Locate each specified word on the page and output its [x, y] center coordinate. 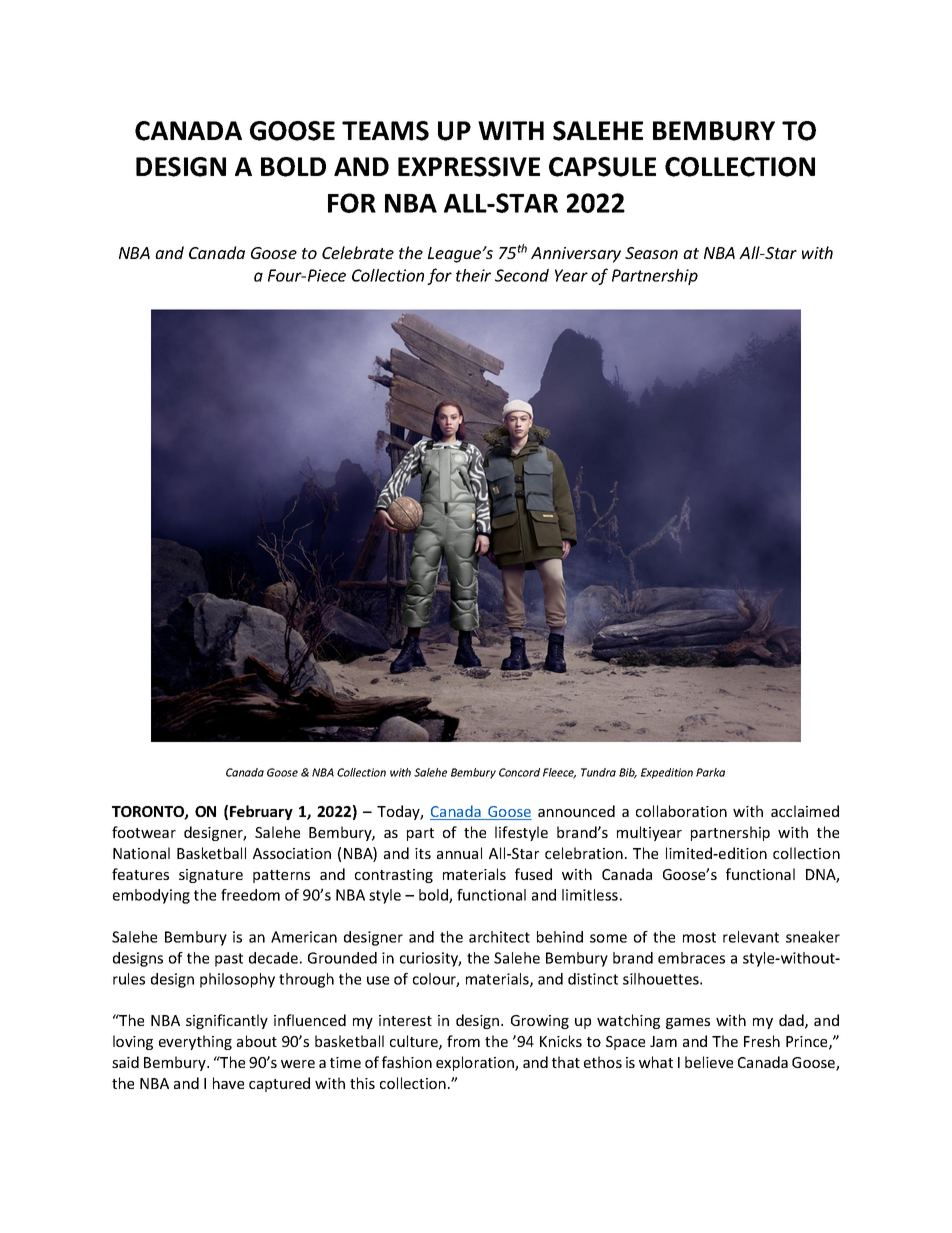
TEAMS [385, 131]
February [261, 812]
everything [195, 1042]
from [463, 1041]
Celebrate [358, 252]
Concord [519, 772]
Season [651, 253]
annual [459, 853]
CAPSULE [602, 167]
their [473, 275]
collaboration [681, 811]
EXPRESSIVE [469, 167]
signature [211, 876]
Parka [710, 772]
